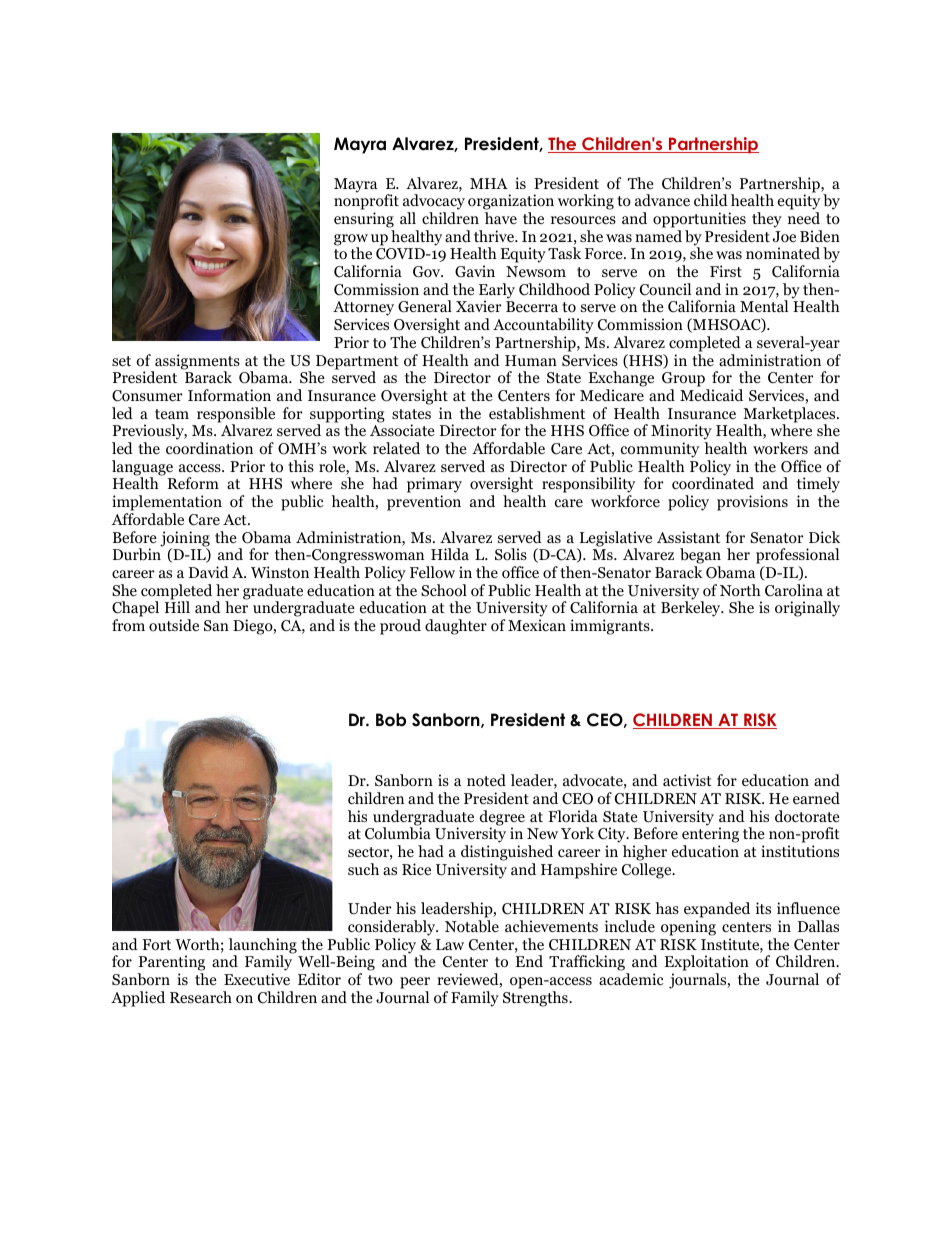  Describe the element at coordinates (398, 833) in the image. I see `Columbia` at that location.
